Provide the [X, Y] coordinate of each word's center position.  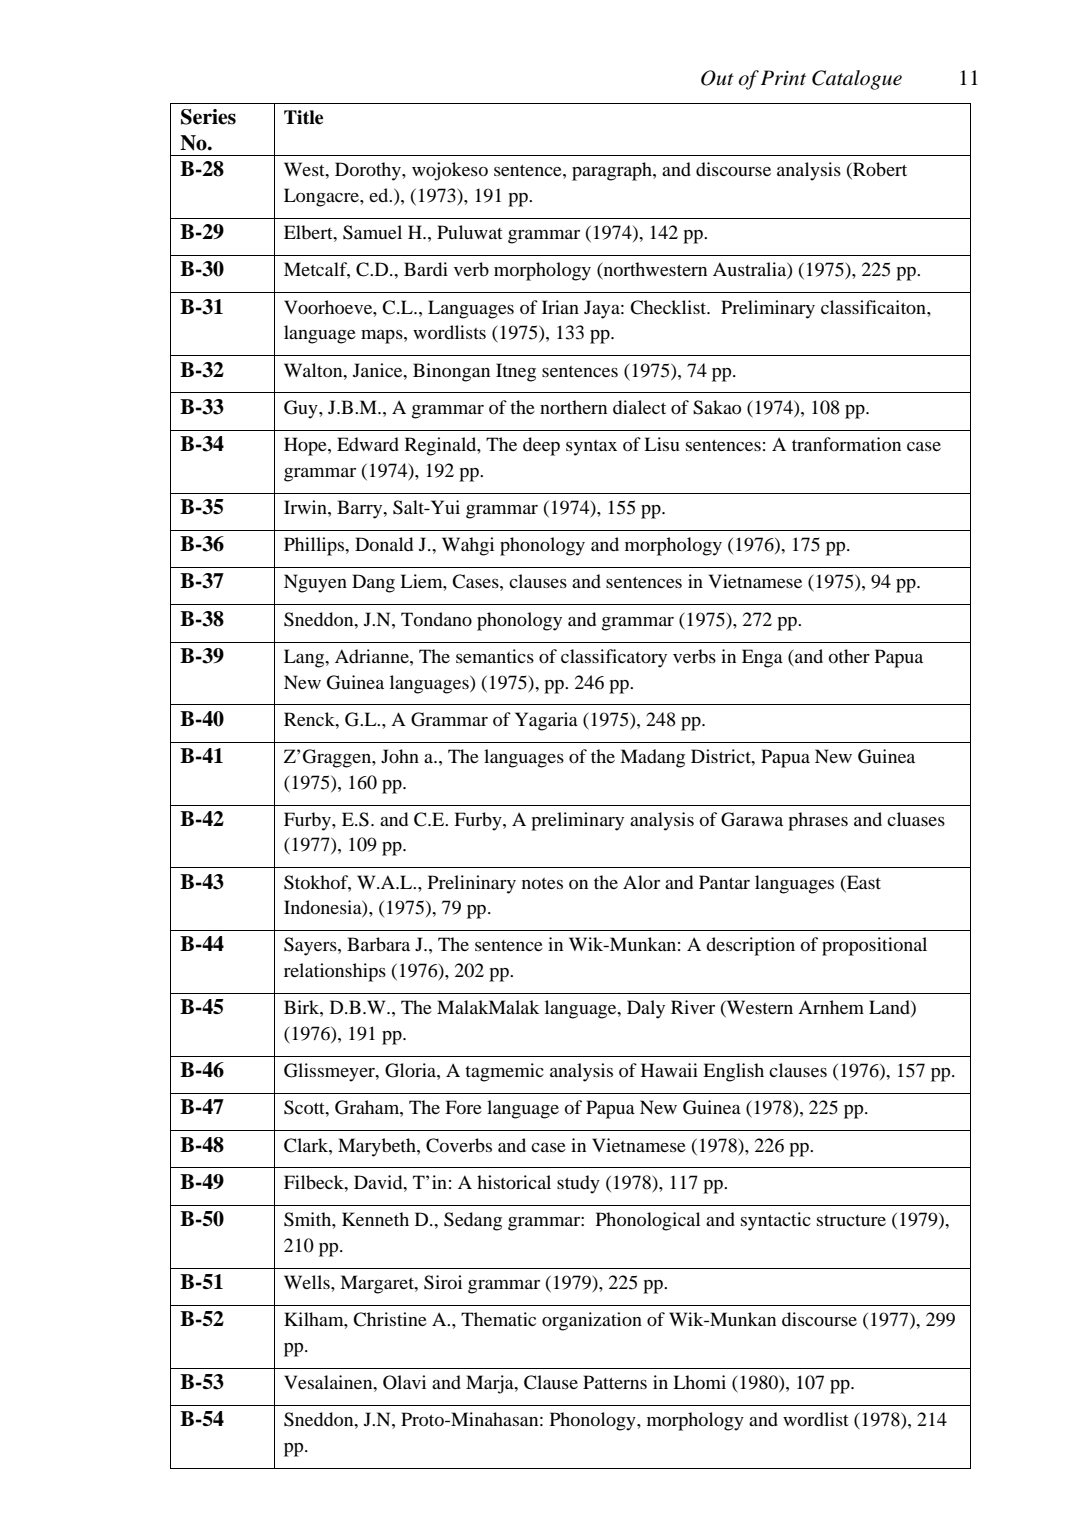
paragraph [613, 171]
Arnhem [831, 1007]
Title [303, 117]
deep [541, 446]
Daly [646, 1009]
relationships [335, 972]
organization [592, 1321]
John [400, 756]
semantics [495, 656]
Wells [308, 1282]
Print [783, 77]
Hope [306, 446]
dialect [639, 407]
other [849, 656]
